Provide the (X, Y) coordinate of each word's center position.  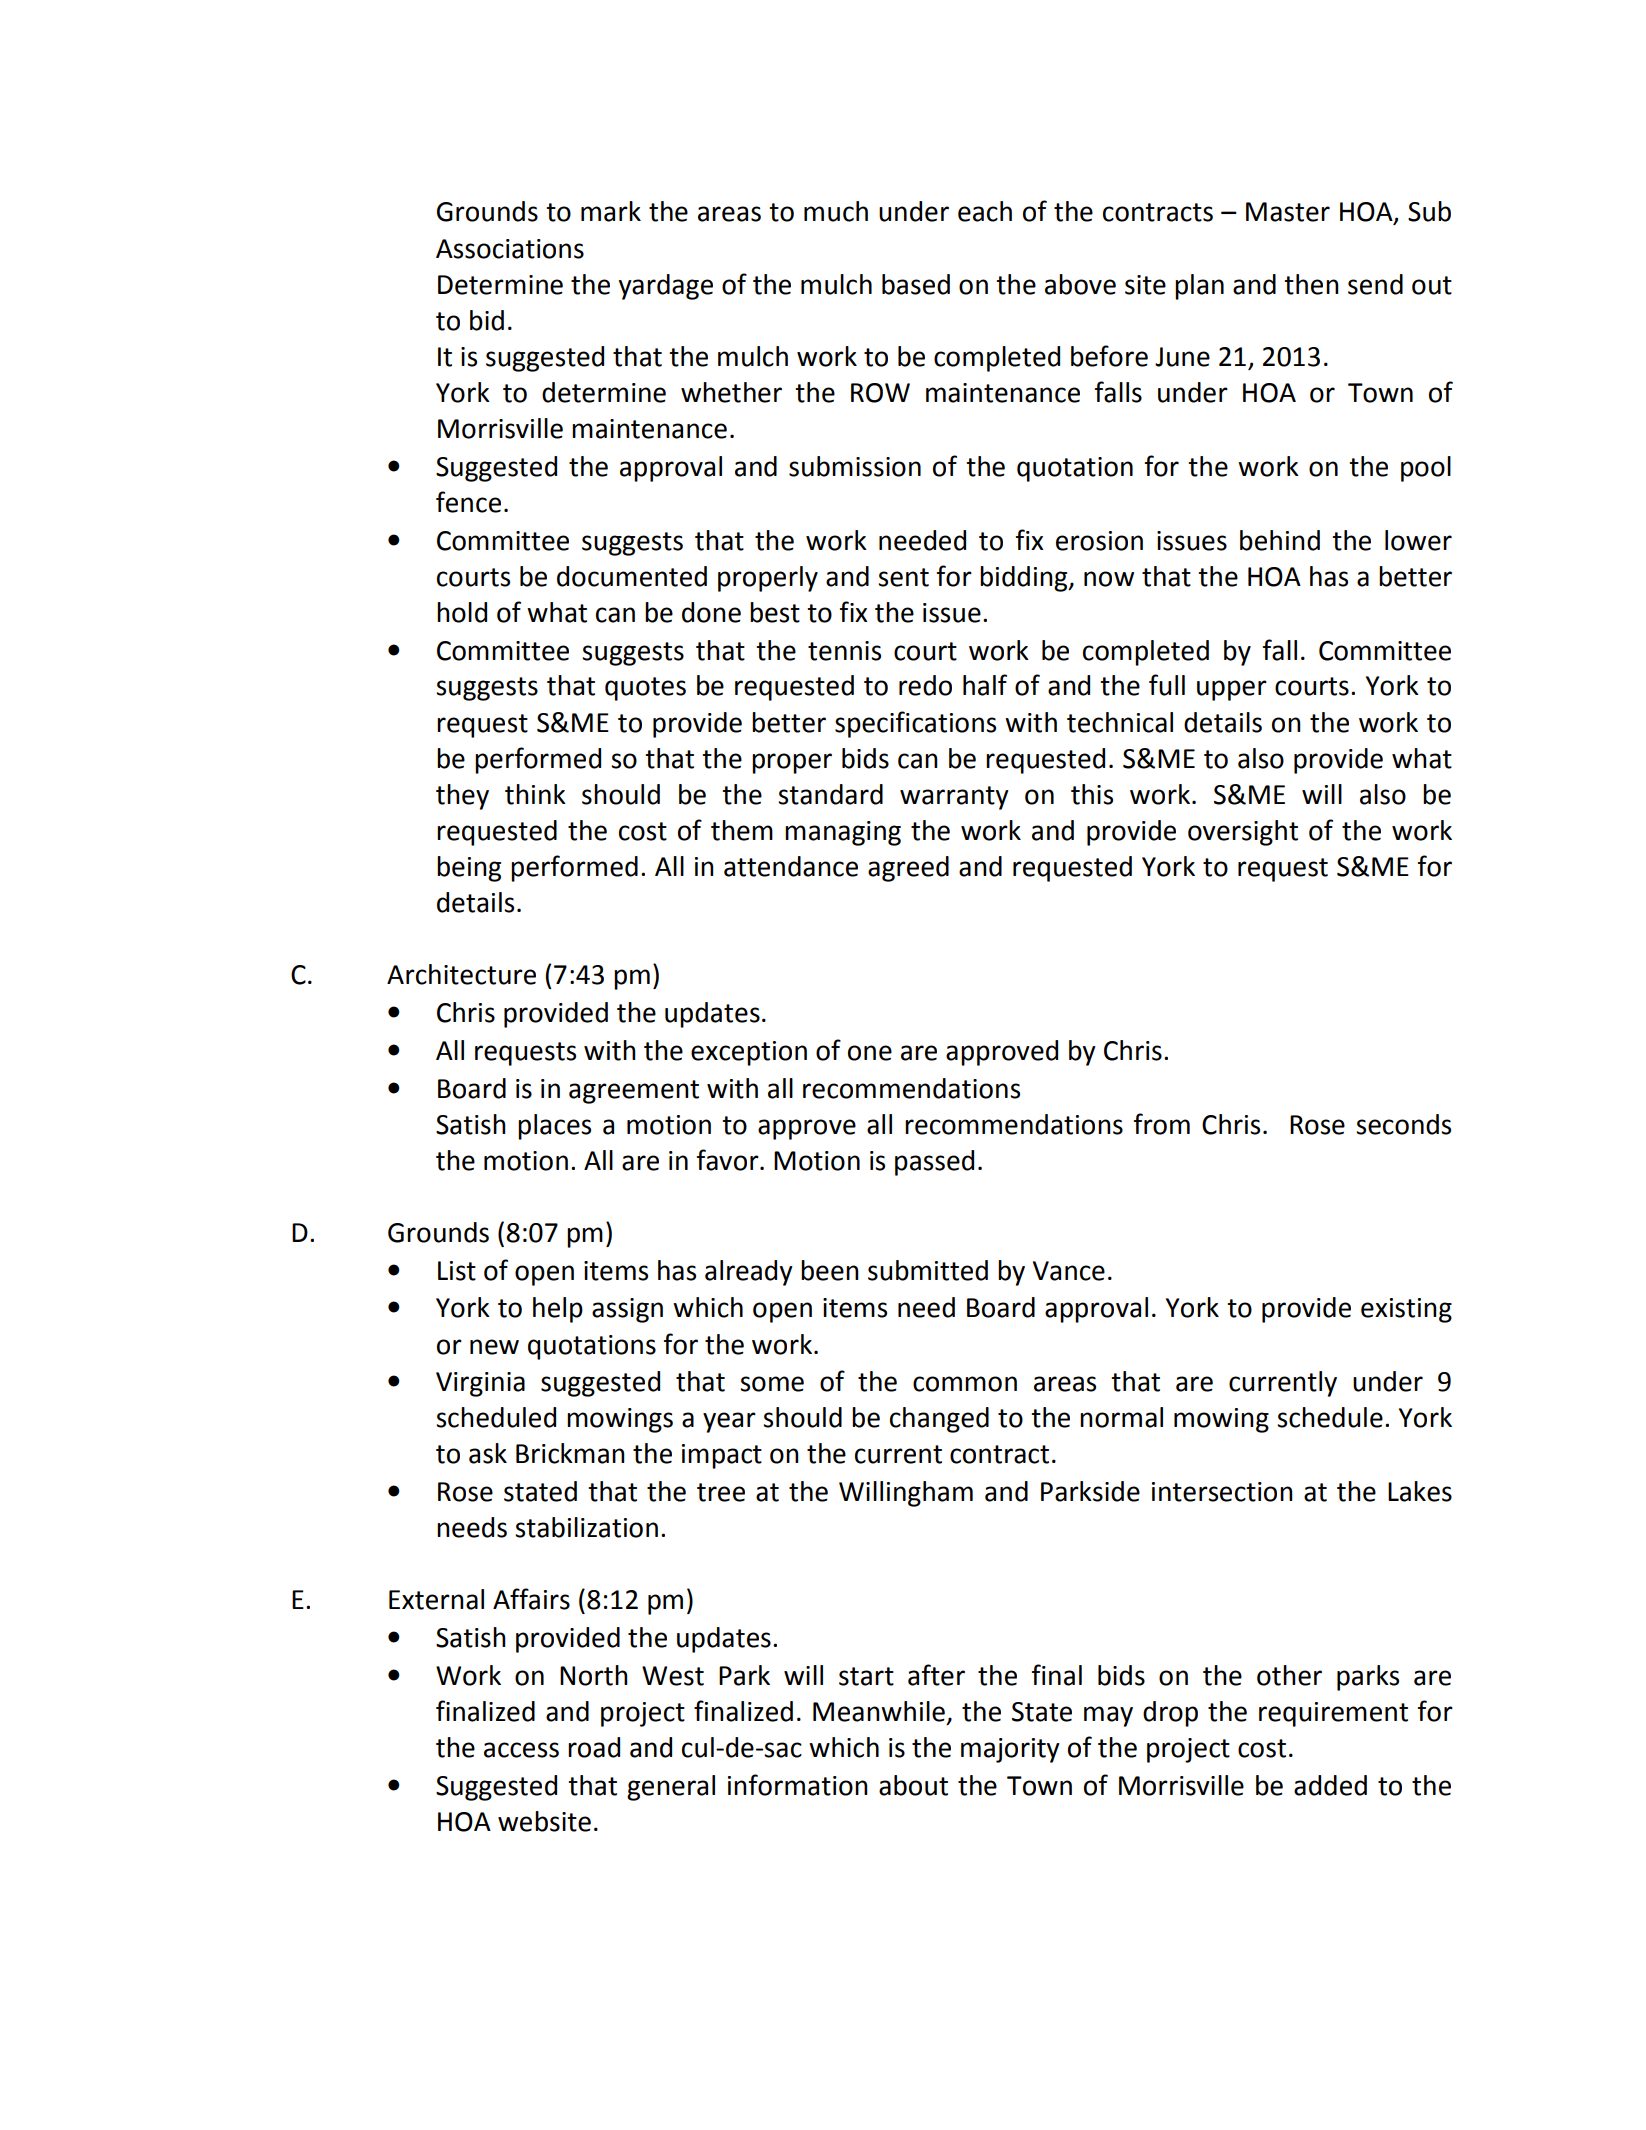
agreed (908, 869)
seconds (1403, 1124)
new (494, 1347)
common (965, 1384)
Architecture (461, 974)
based (916, 284)
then (1311, 284)
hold (462, 612)
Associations (510, 249)
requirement (1333, 1714)
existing (1406, 1310)
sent (903, 577)
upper (1232, 690)
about (913, 1785)
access (521, 1750)
